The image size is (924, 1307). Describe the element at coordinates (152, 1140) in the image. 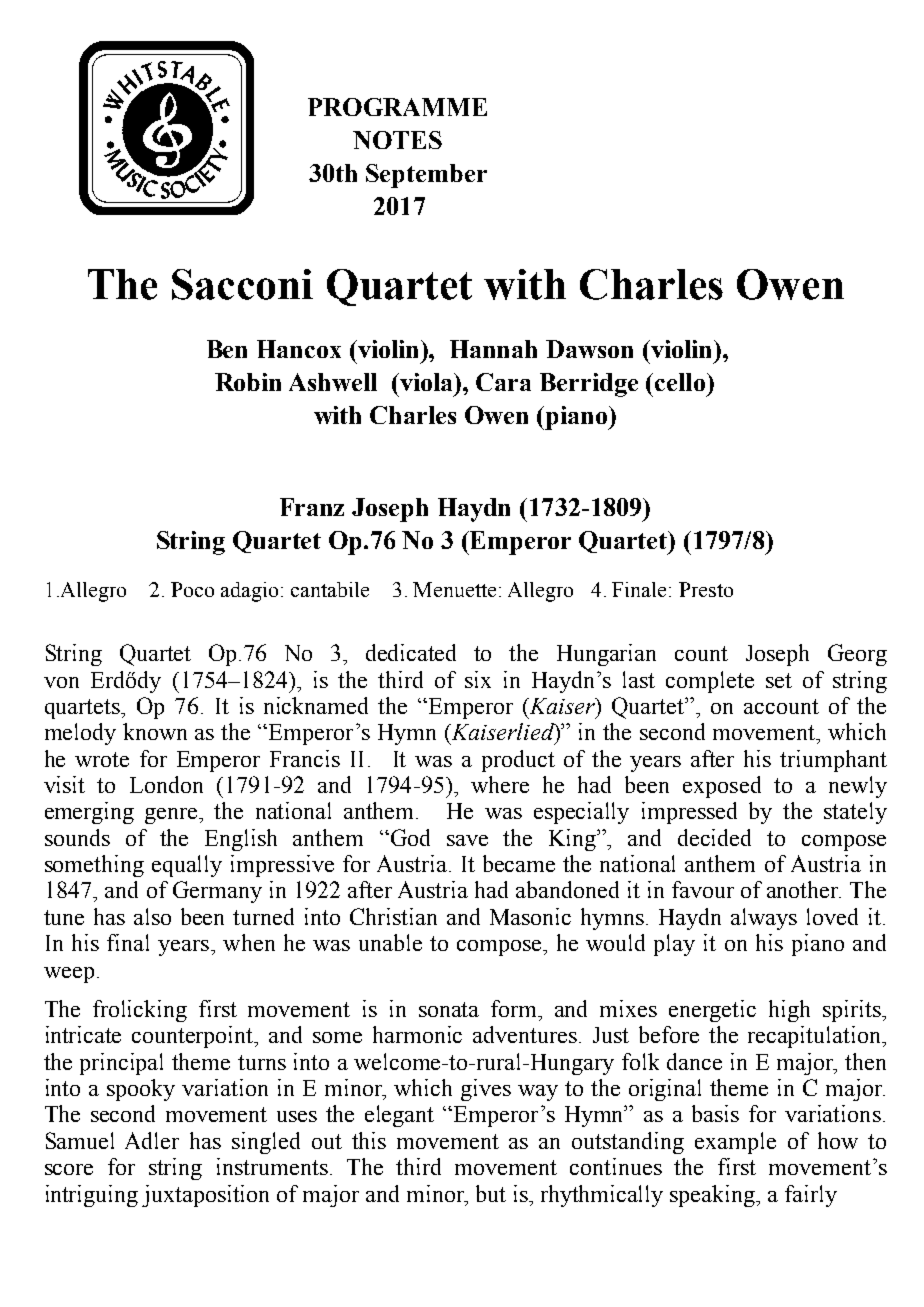

I see `Adler` at that location.
